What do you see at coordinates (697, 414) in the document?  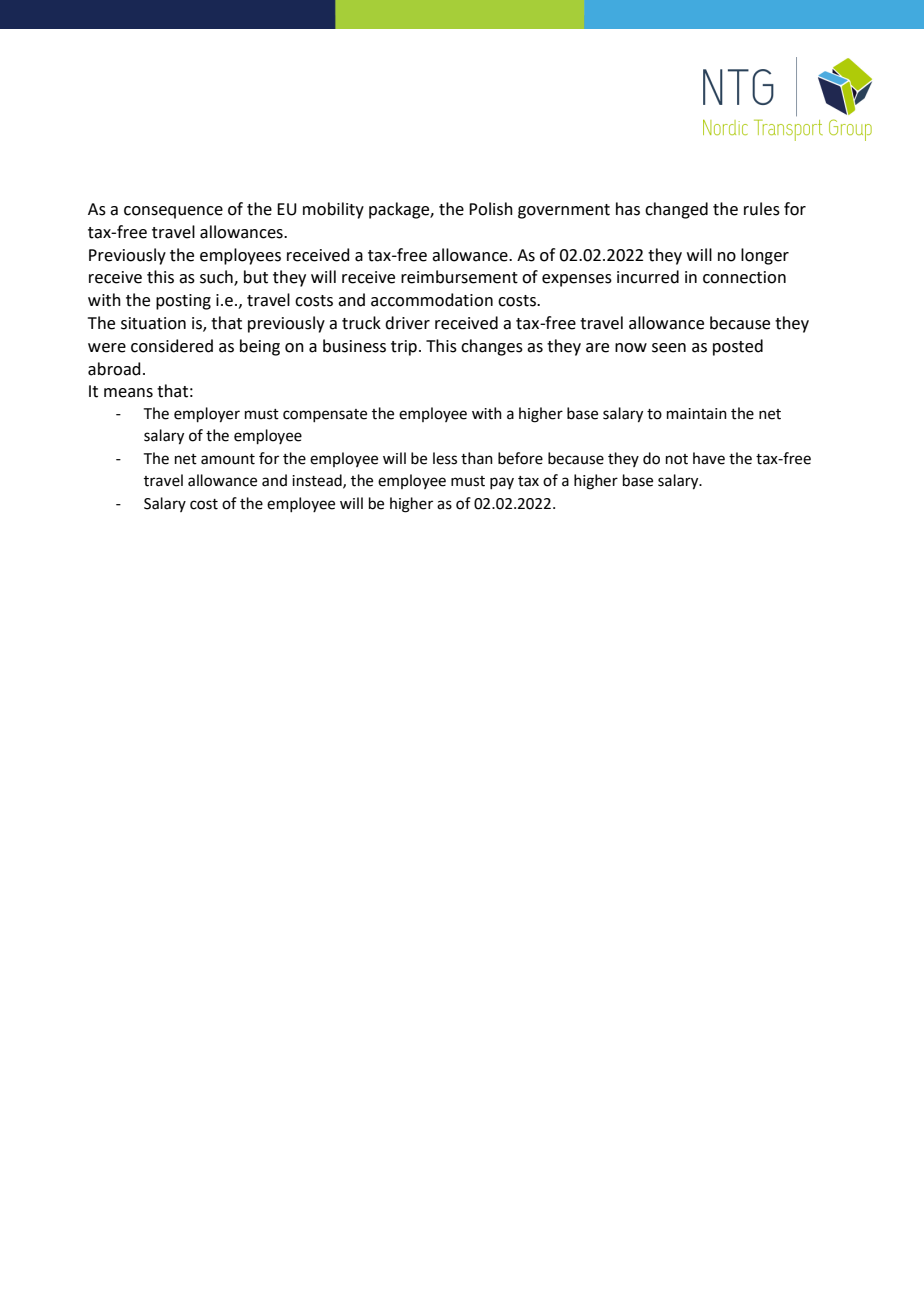 I see `maintain` at bounding box center [697, 414].
